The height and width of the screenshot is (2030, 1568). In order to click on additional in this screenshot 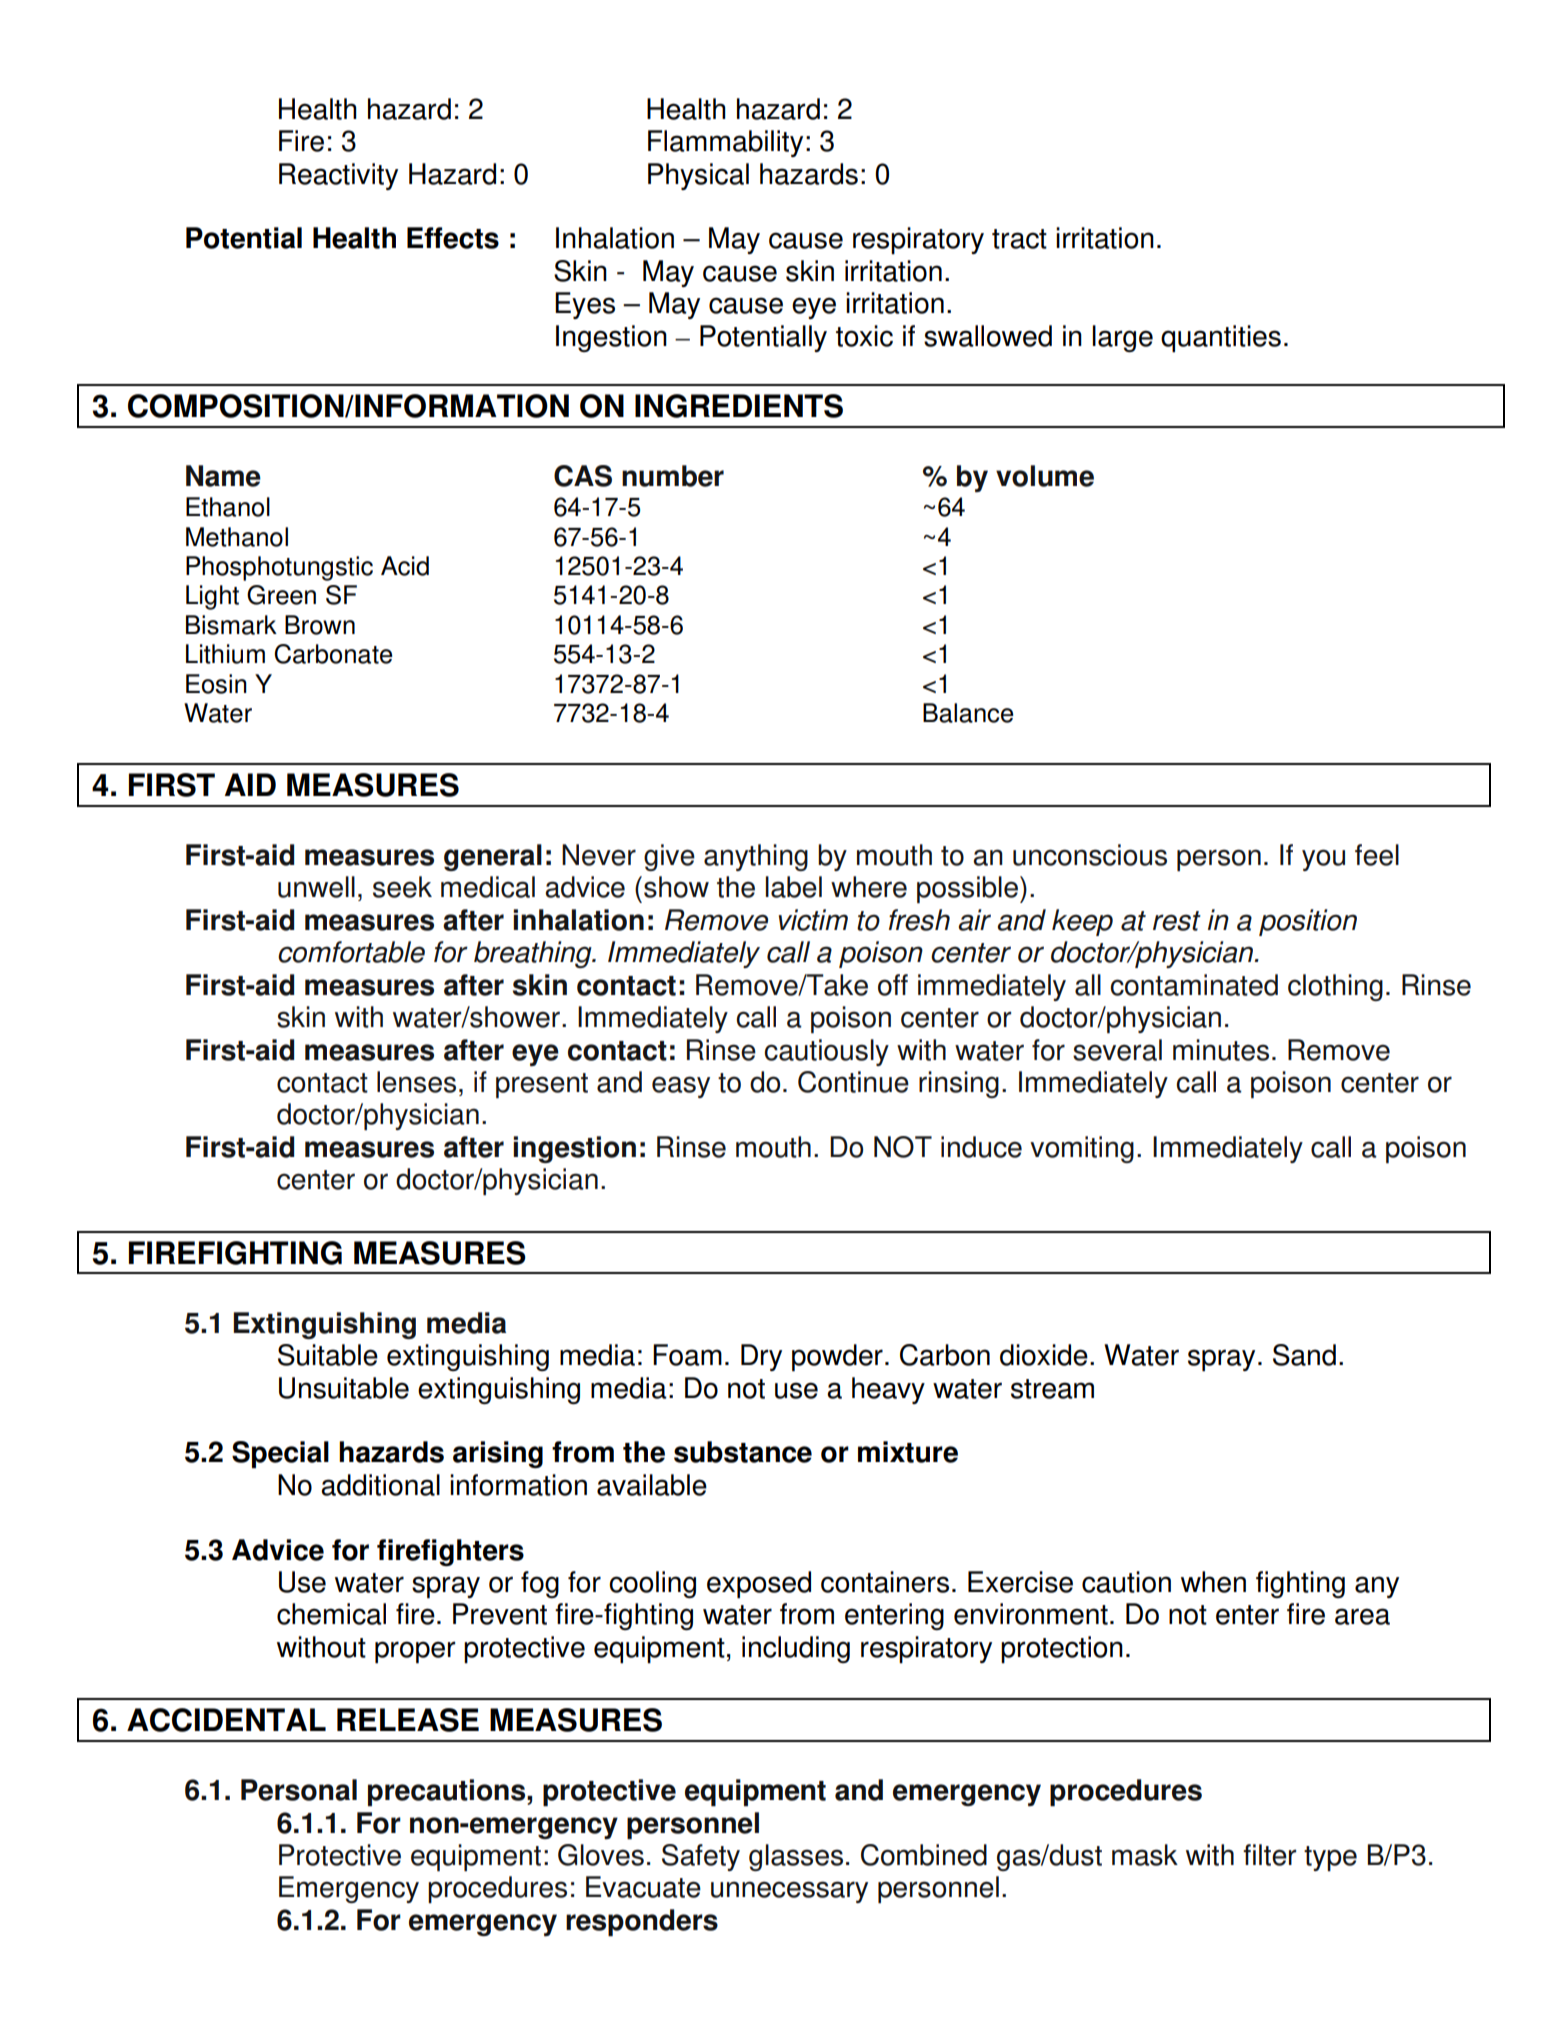, I will do `click(380, 1485)`.
